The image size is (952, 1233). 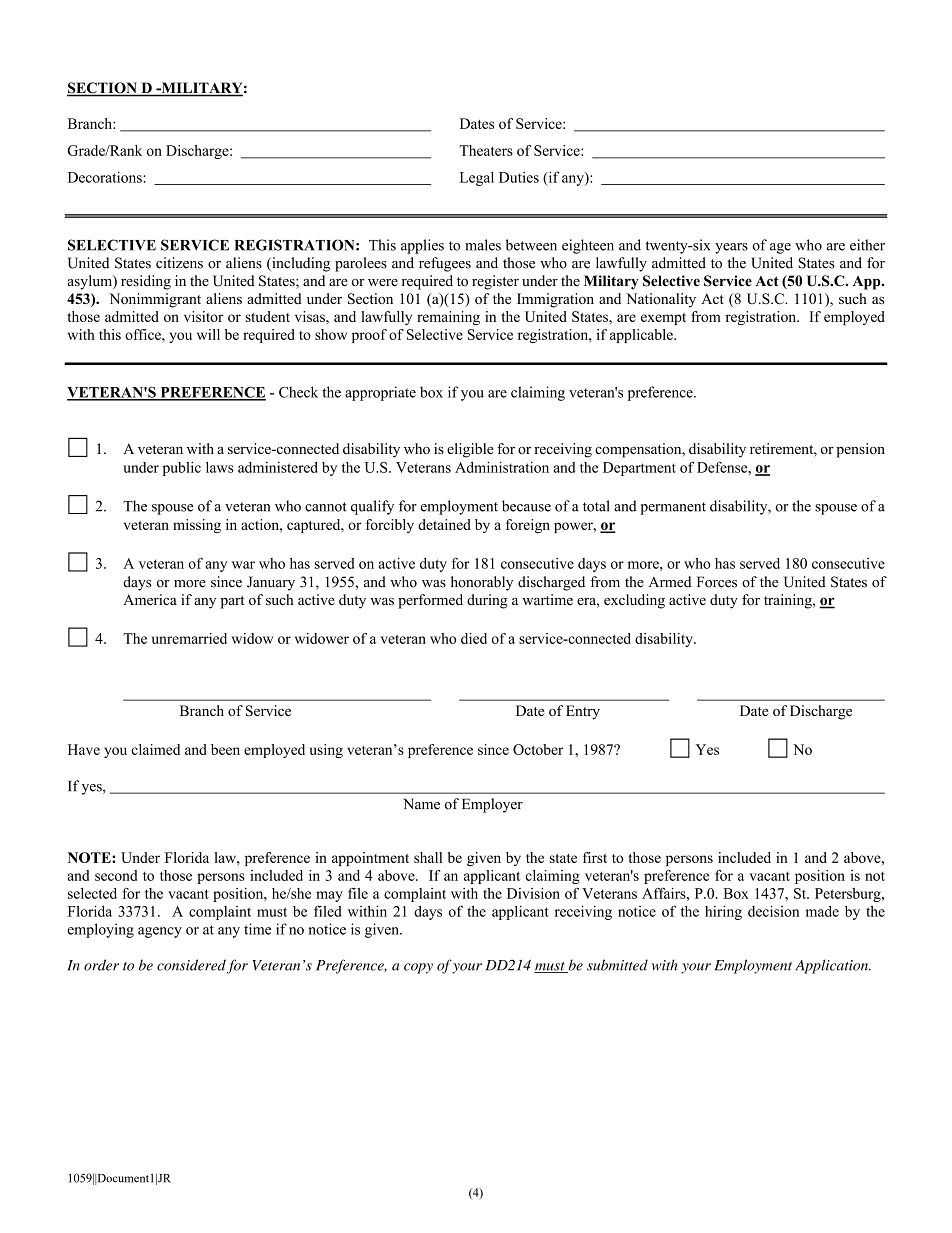 What do you see at coordinates (477, 178) in the screenshot?
I see `Legal` at bounding box center [477, 178].
